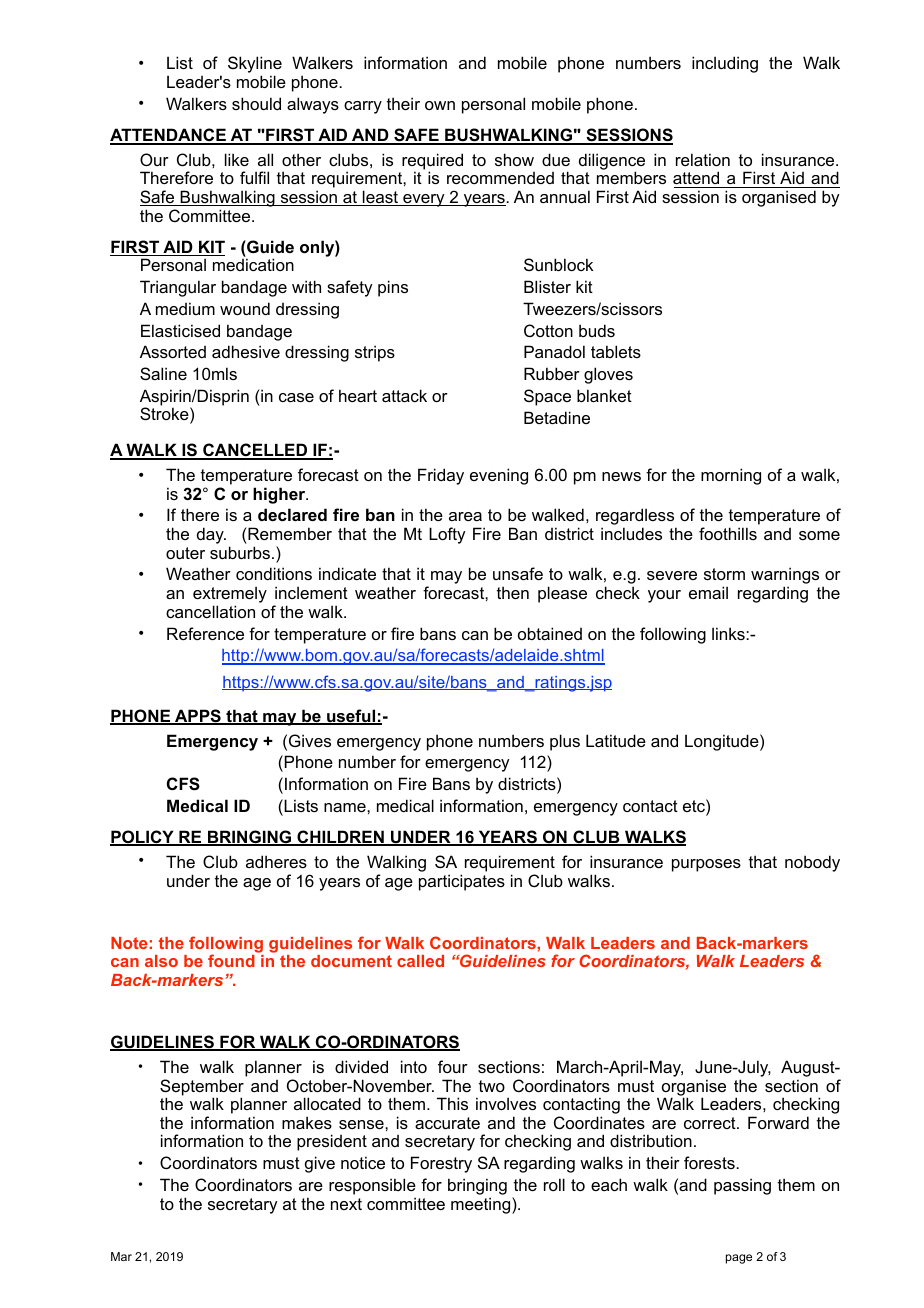 The height and width of the page is (1308, 924). What do you see at coordinates (725, 64) in the page?
I see `including` at bounding box center [725, 64].
